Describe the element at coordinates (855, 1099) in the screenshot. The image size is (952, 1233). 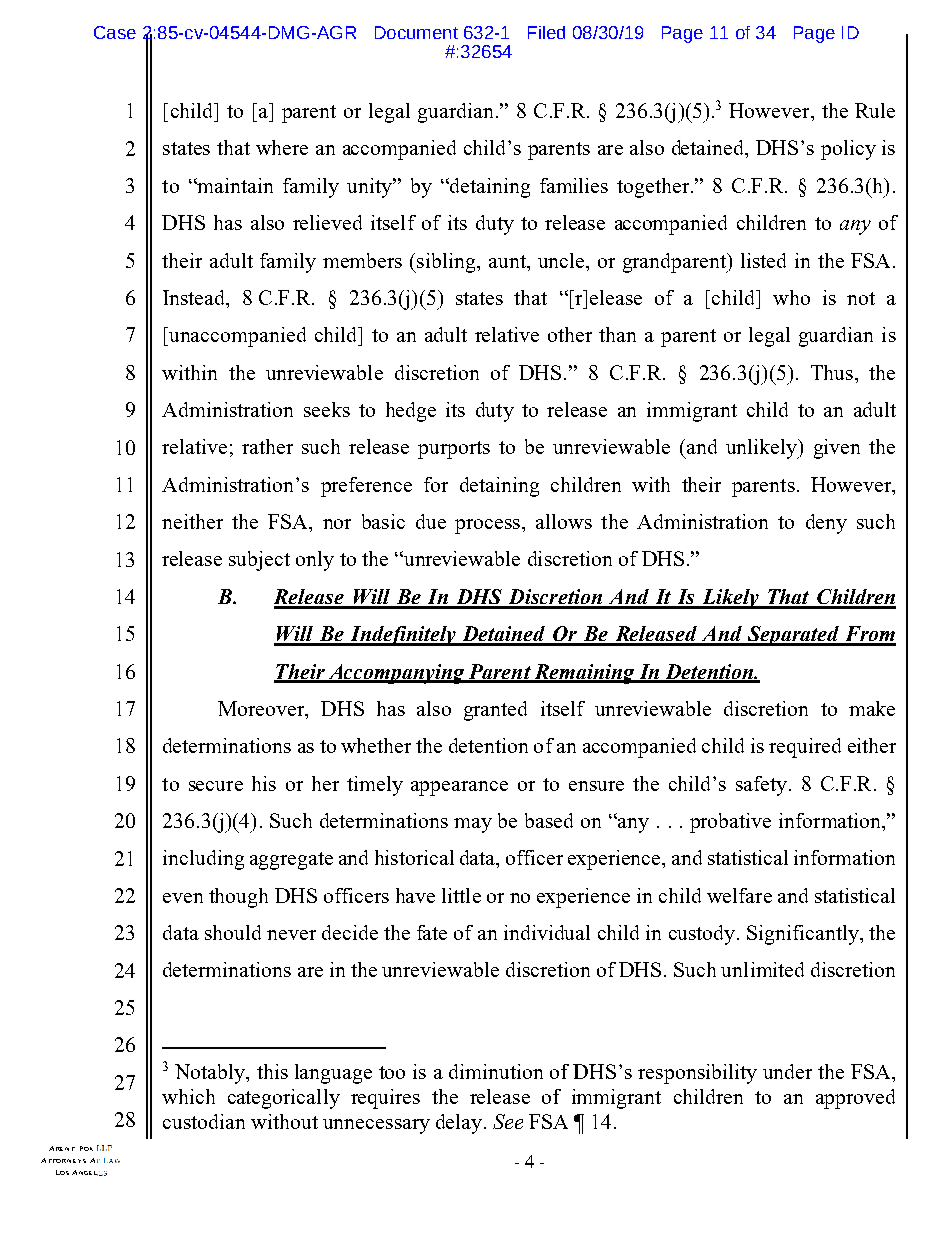
I see `approved` at that location.
